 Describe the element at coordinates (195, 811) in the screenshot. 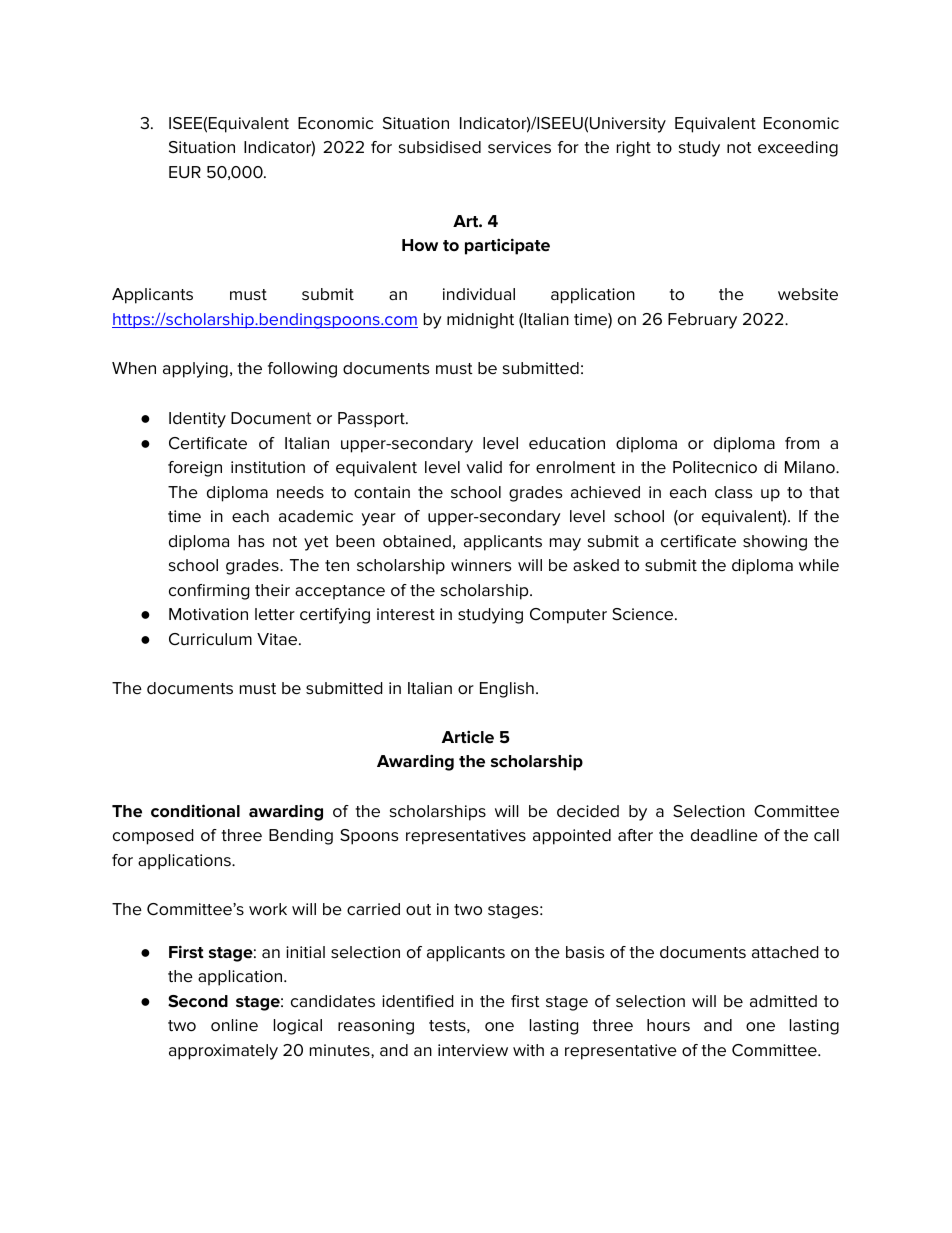

I see `conditional` at that location.
